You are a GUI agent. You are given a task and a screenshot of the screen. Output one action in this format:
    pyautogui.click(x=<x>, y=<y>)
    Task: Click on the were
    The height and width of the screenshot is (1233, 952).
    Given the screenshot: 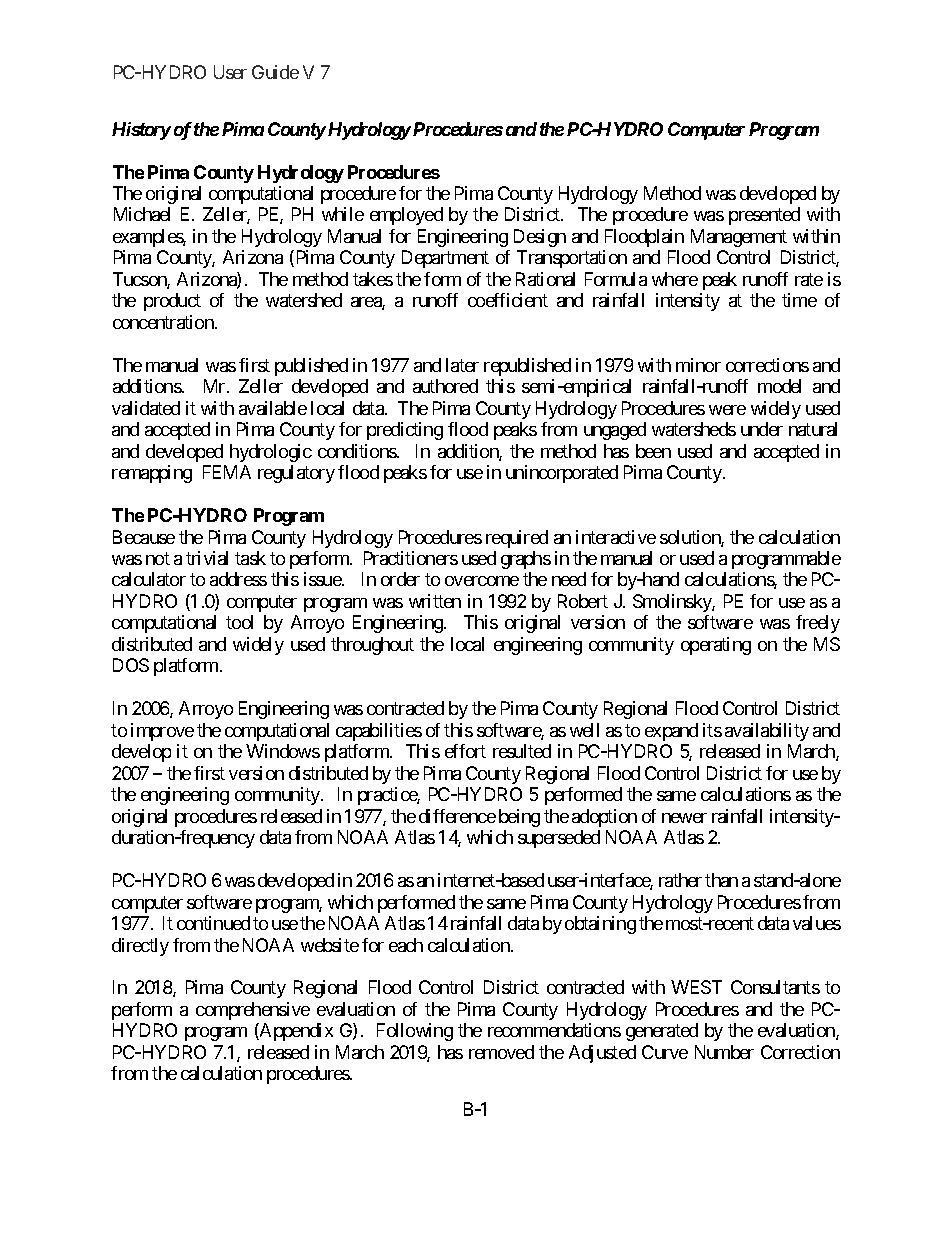 What is the action you would take?
    pyautogui.click(x=727, y=410)
